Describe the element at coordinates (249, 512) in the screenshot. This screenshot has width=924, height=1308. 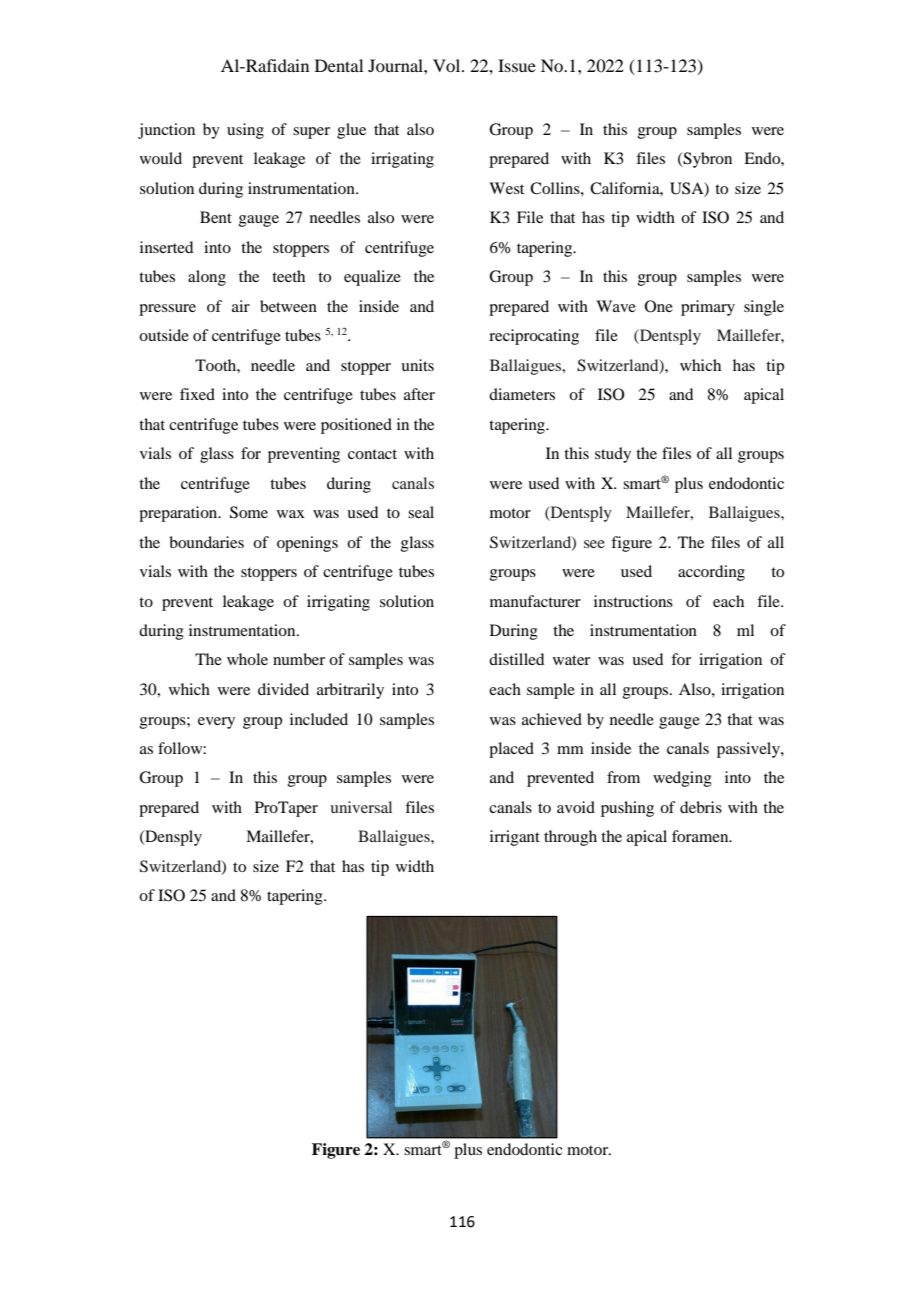
I see `Some` at that location.
